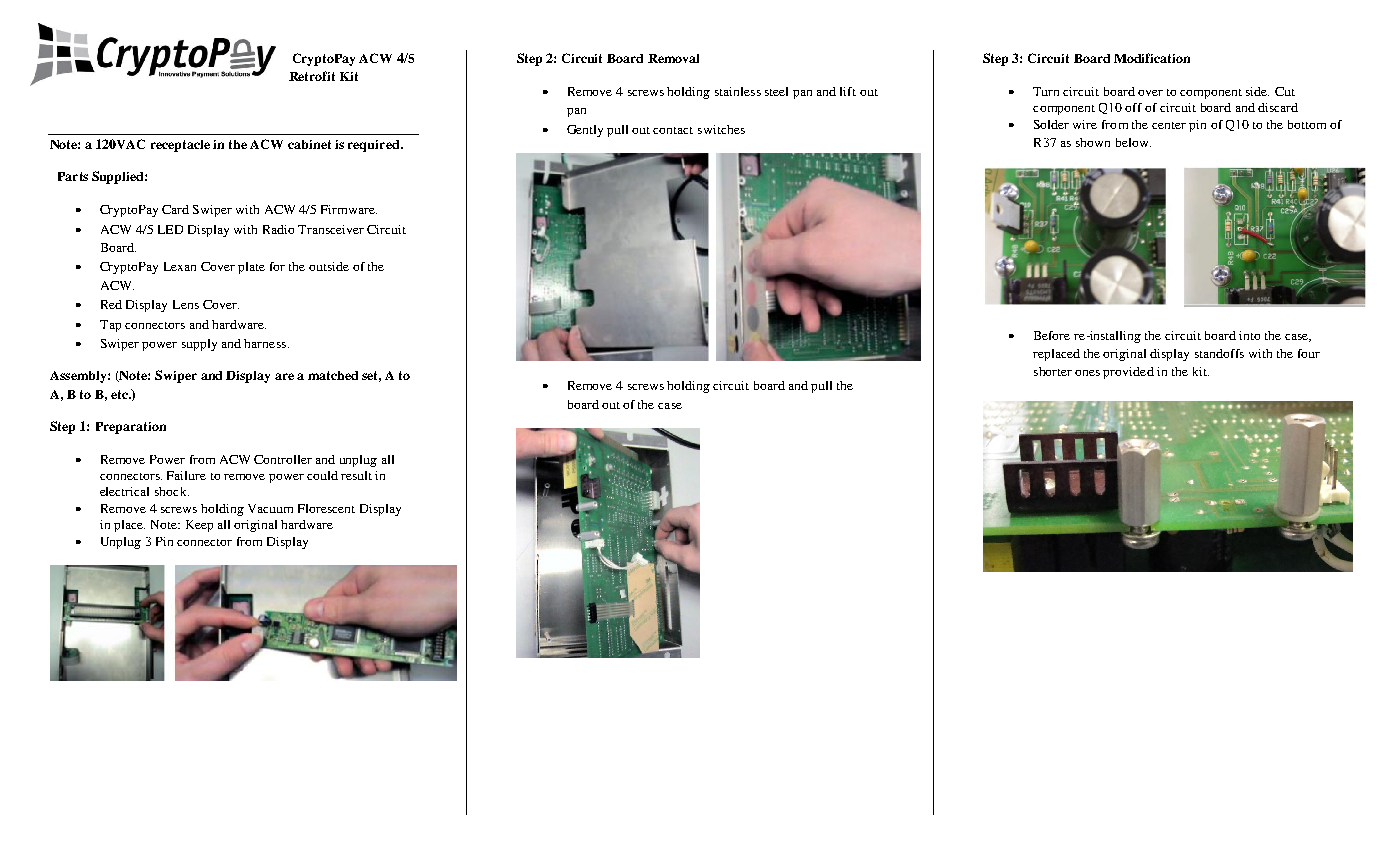 Image resolution: width=1400 pixels, height=850 pixels. I want to click on four, so click(1309, 353).
